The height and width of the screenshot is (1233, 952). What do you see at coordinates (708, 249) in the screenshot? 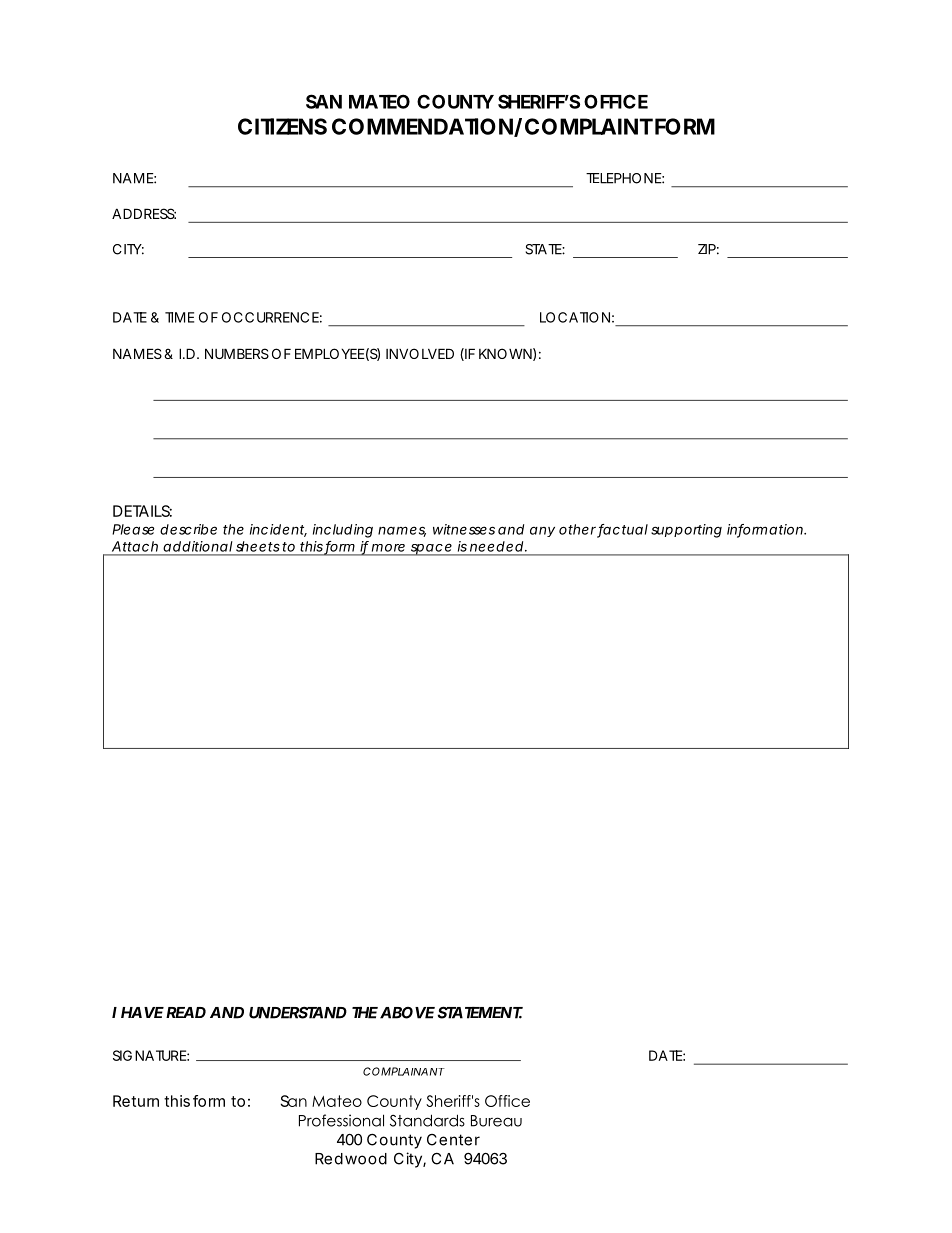
I see `ZIP` at bounding box center [708, 249].
